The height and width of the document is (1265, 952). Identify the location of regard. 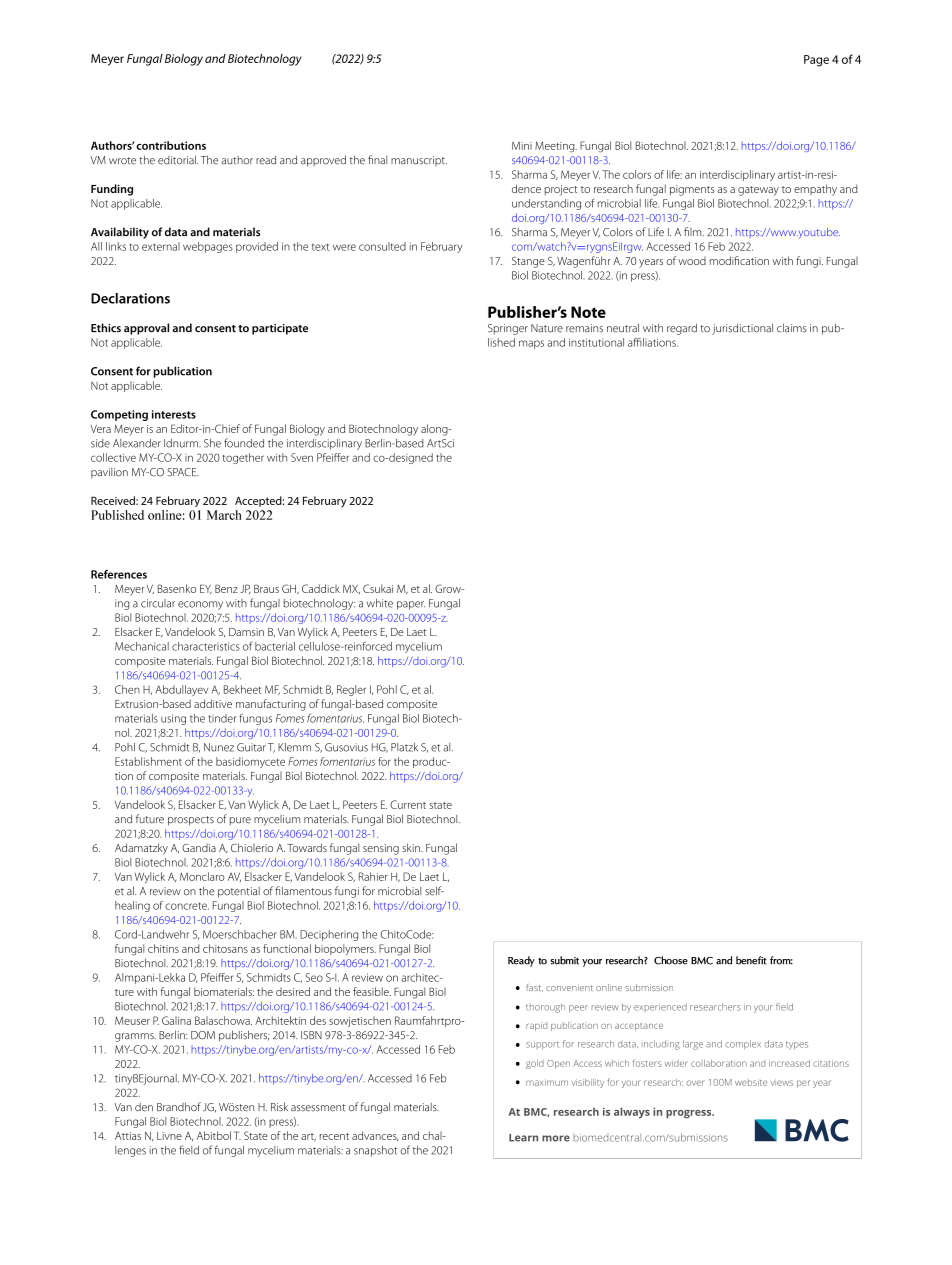
(682, 329).
